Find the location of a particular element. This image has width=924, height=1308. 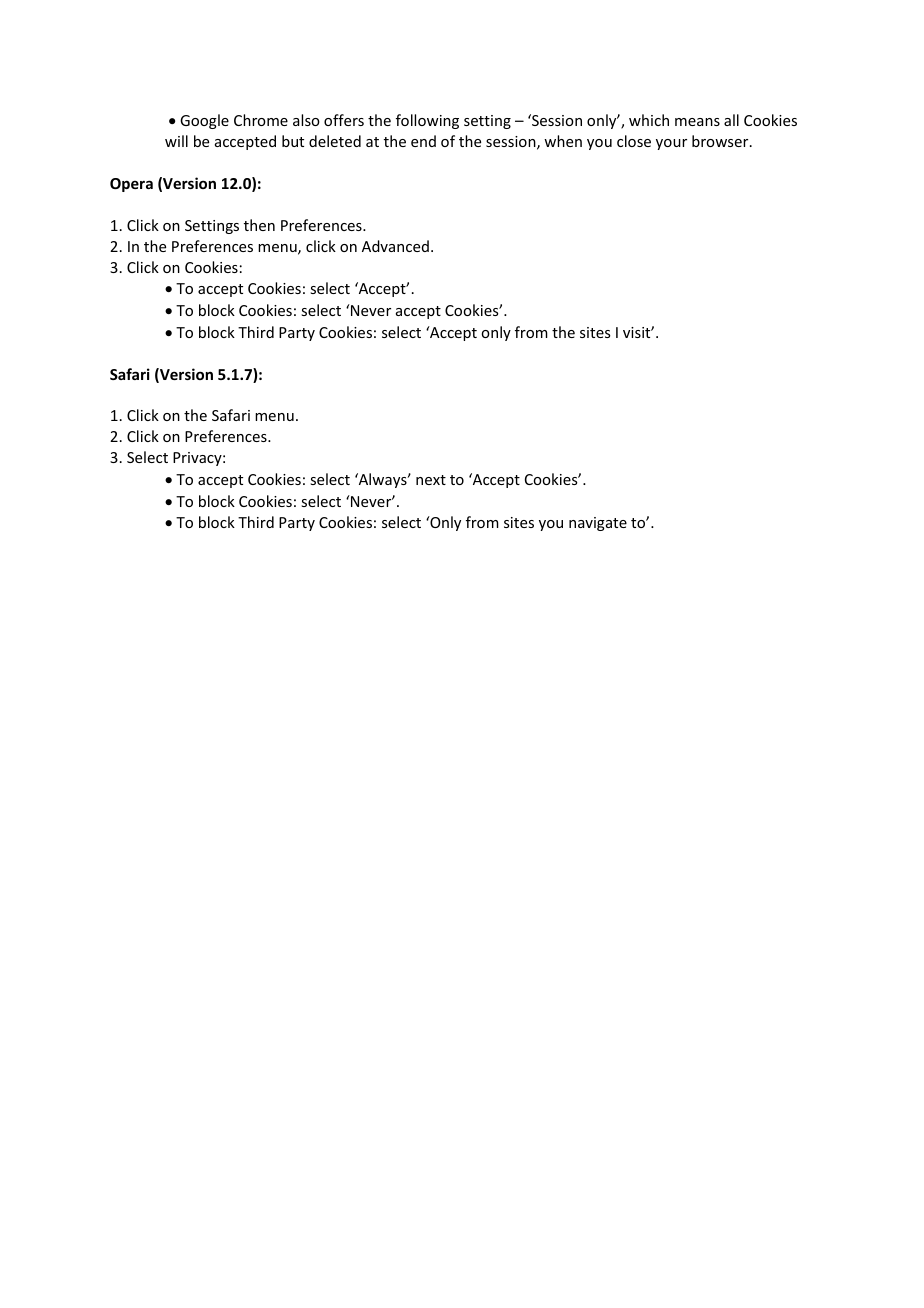

your is located at coordinates (671, 144).
